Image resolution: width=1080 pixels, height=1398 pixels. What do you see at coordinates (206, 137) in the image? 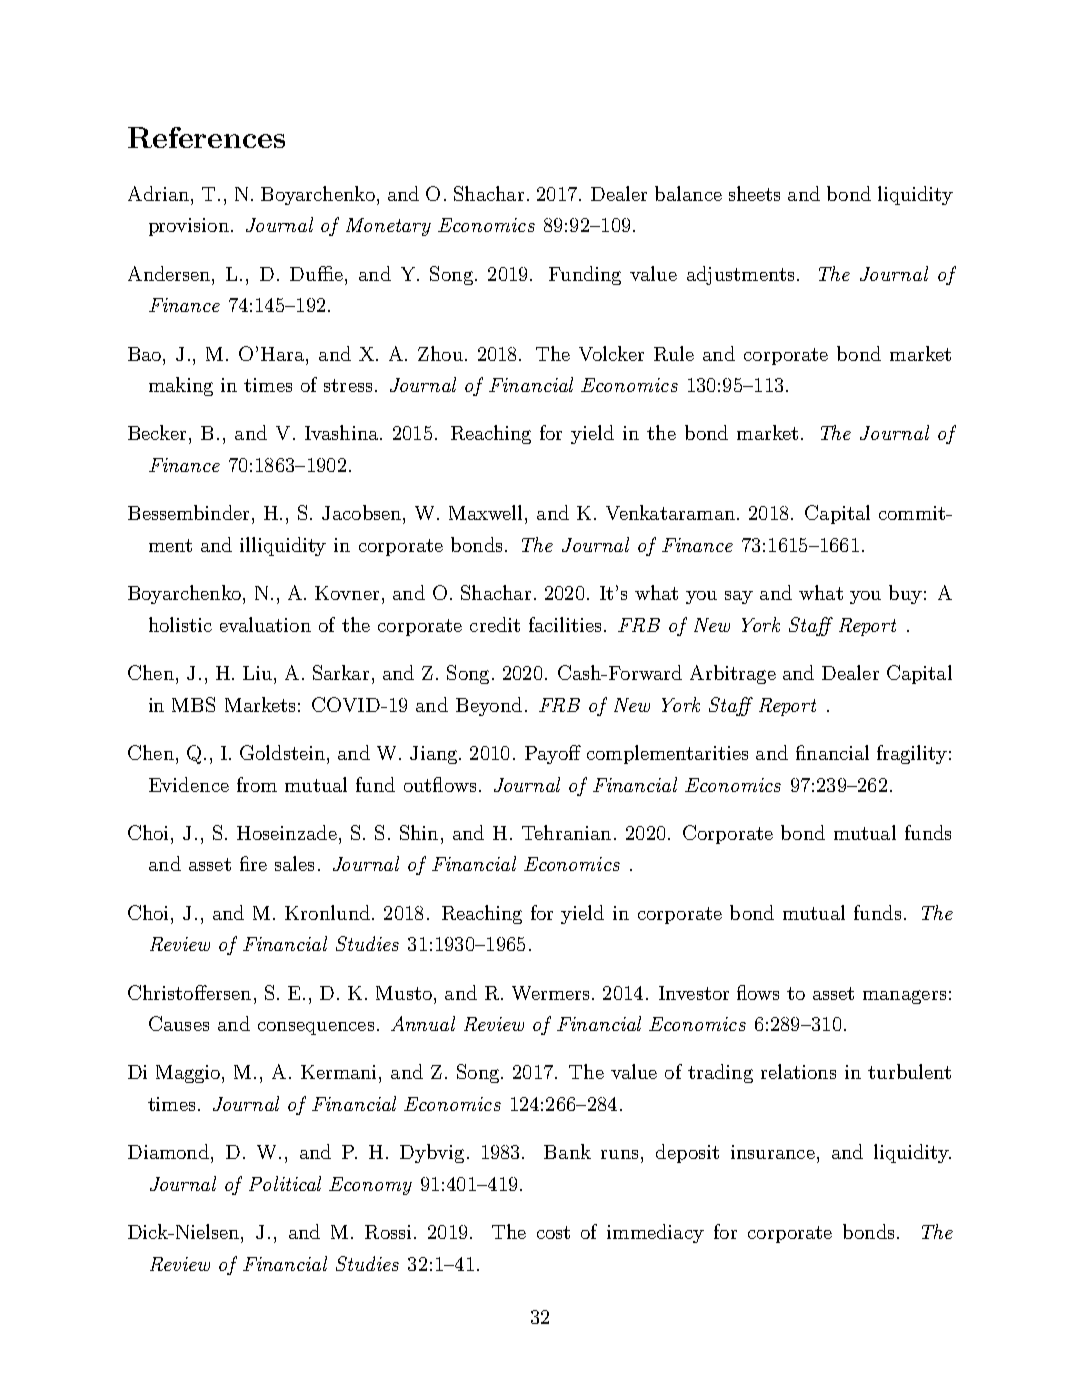
I see `References` at bounding box center [206, 137].
